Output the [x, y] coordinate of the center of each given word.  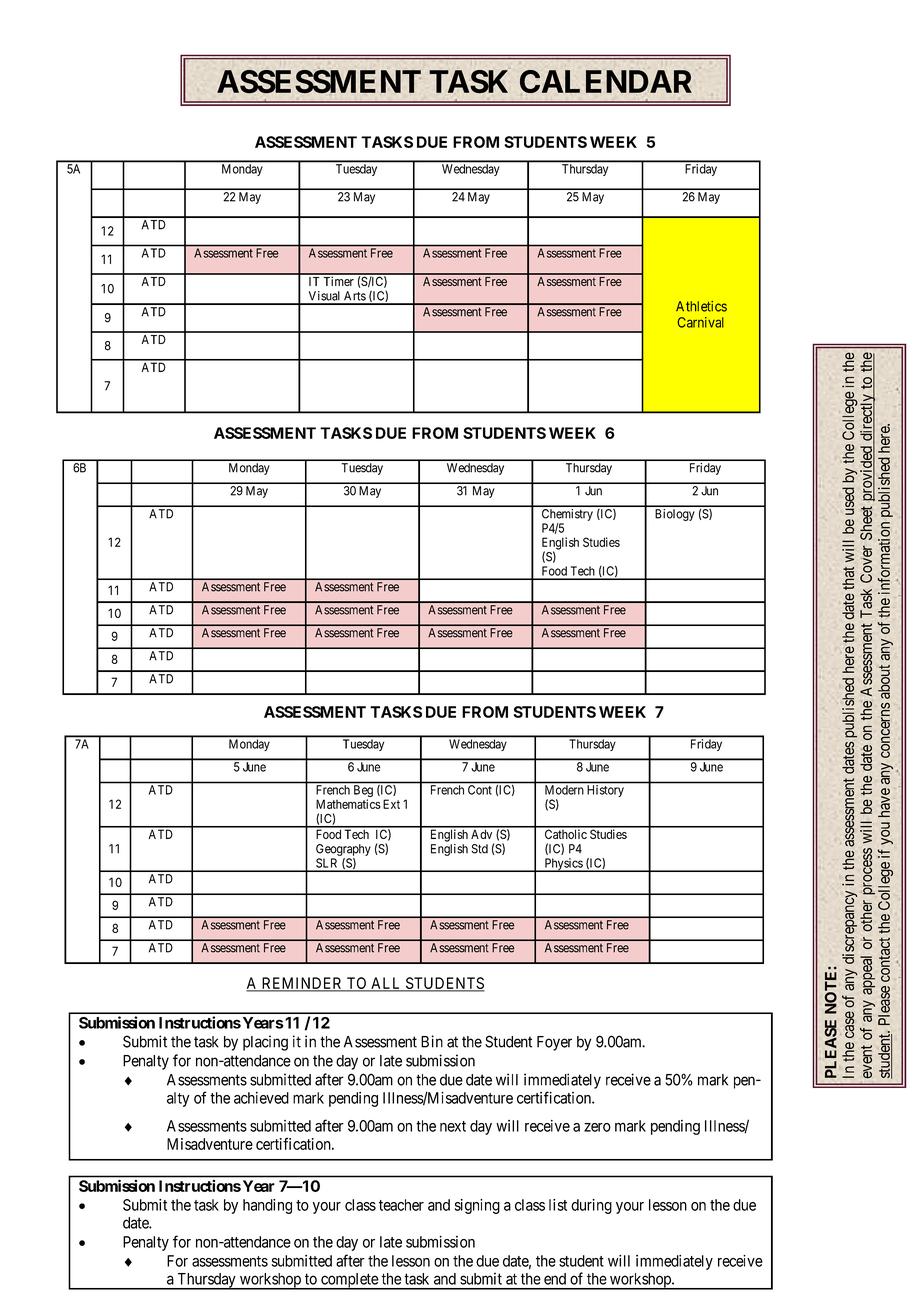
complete [349, 1281]
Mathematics [348, 804]
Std [479, 849]
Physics [563, 865]
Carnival [700, 322]
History [605, 791]
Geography [343, 850]
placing [265, 1043]
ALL [386, 984]
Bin [432, 1041]
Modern [564, 790]
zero [597, 1127]
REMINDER [302, 984]
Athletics [701, 306]
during [591, 1206]
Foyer [554, 1043]
